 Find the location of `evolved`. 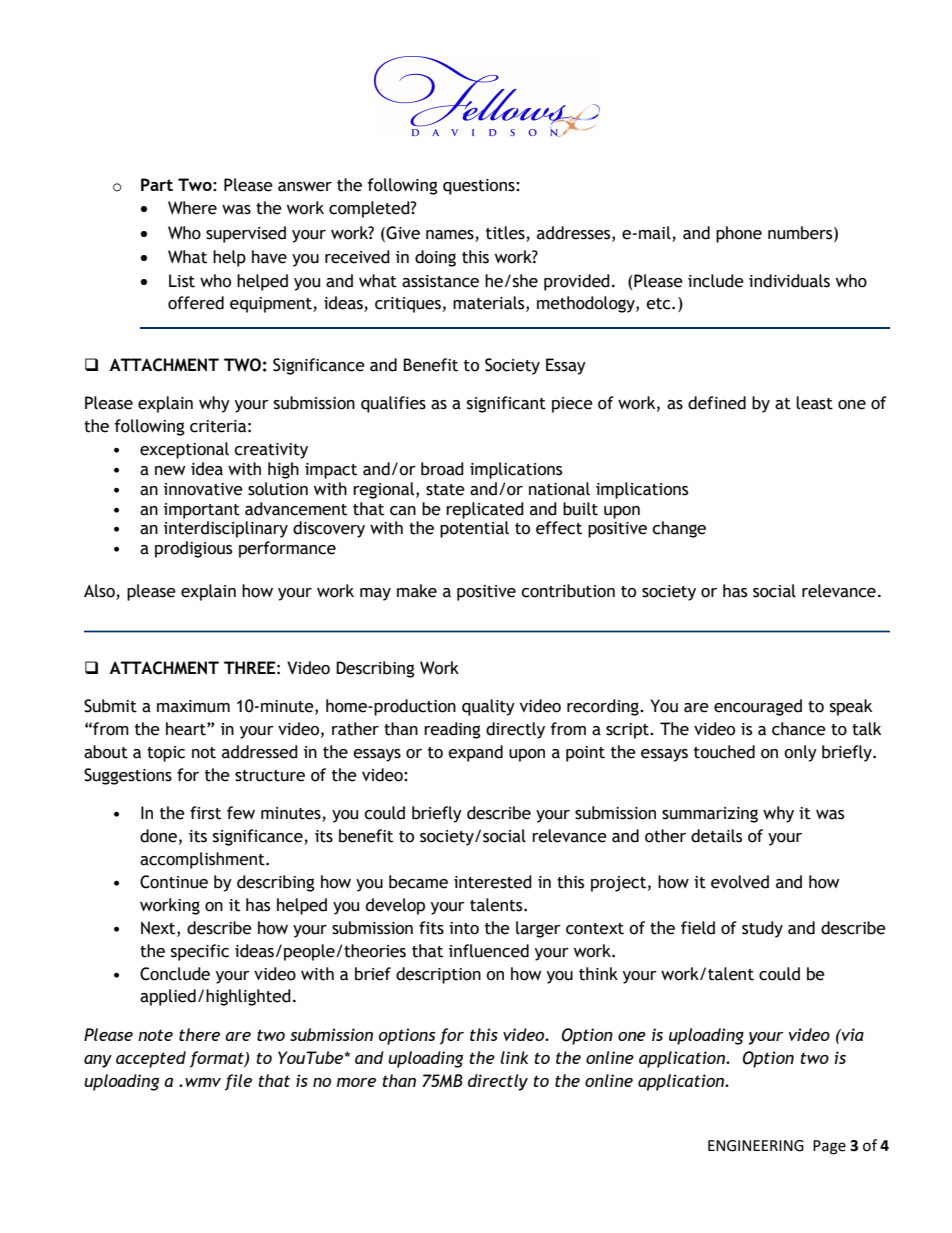

evolved is located at coordinates (740, 882).
